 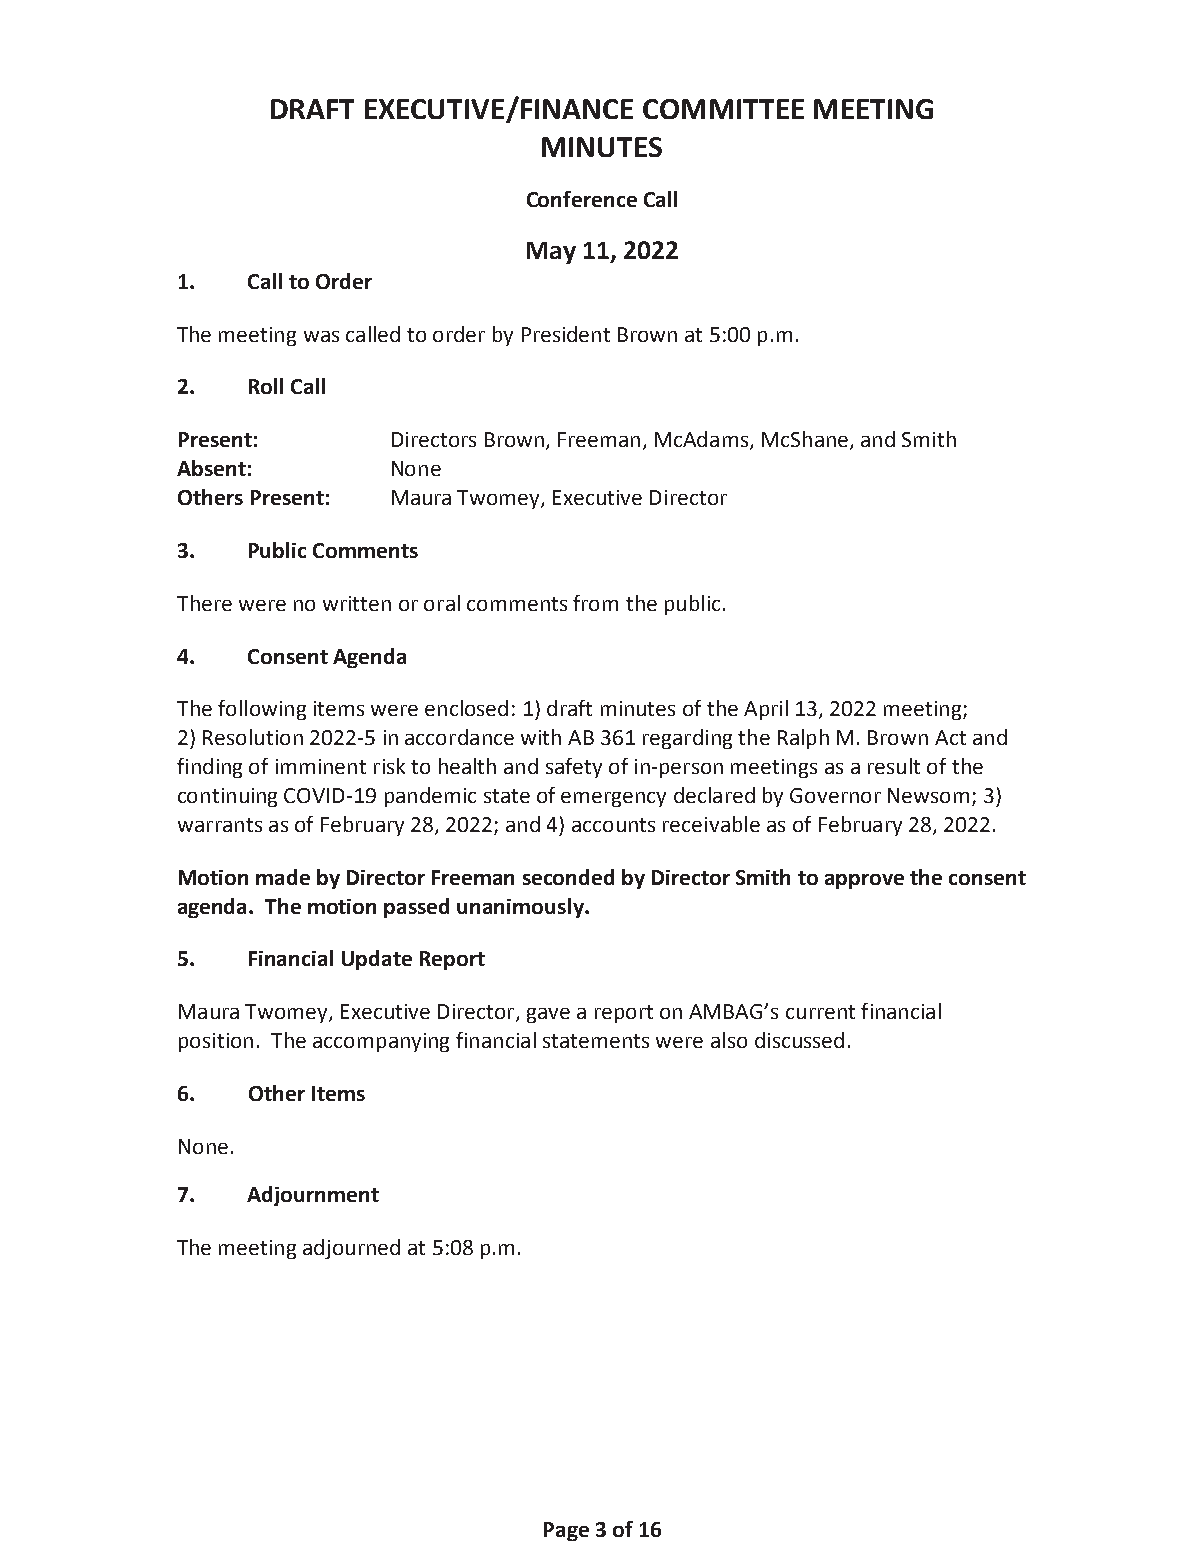 I want to click on made, so click(x=283, y=877).
